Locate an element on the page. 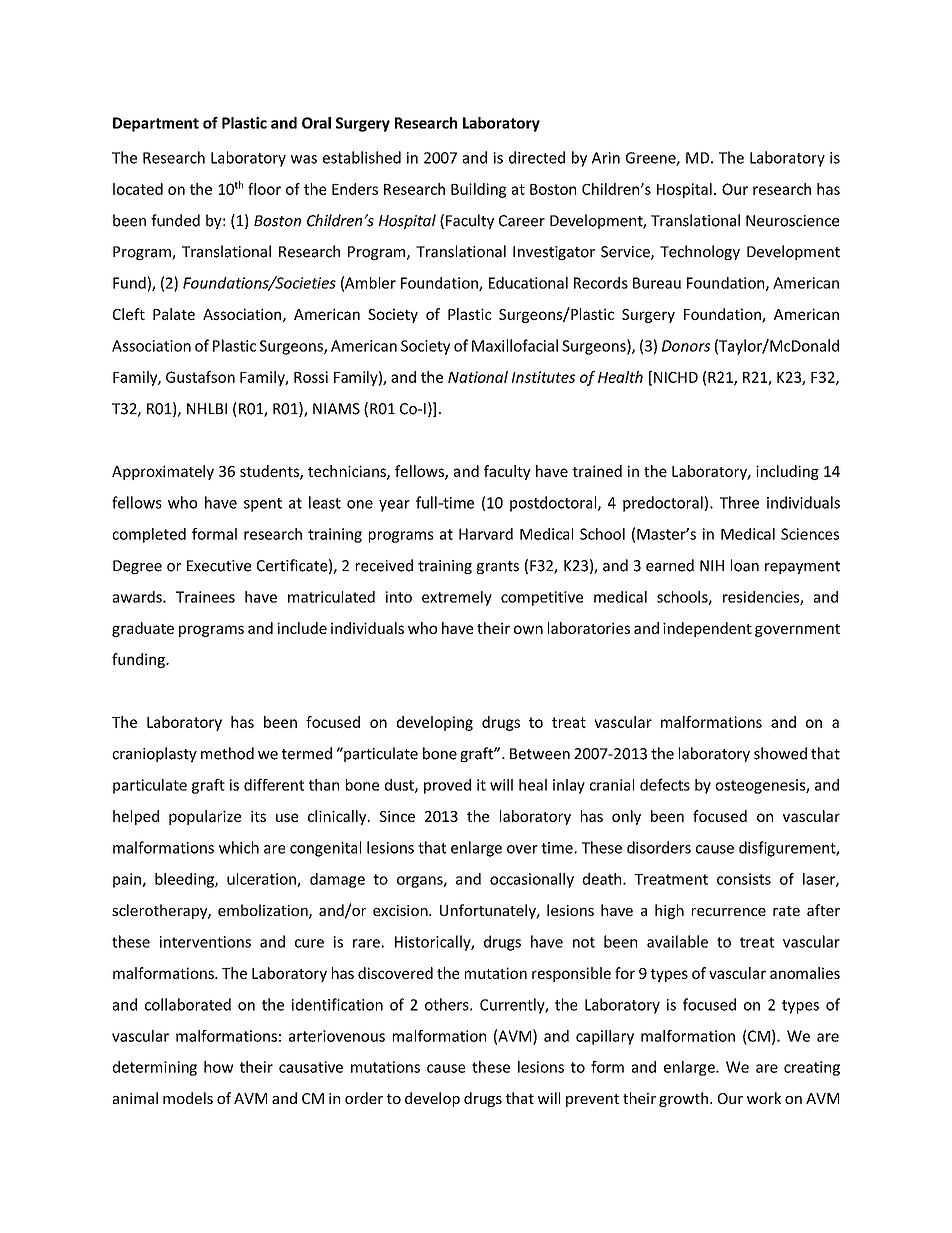 The image size is (952, 1233). Department is located at coordinates (156, 124).
